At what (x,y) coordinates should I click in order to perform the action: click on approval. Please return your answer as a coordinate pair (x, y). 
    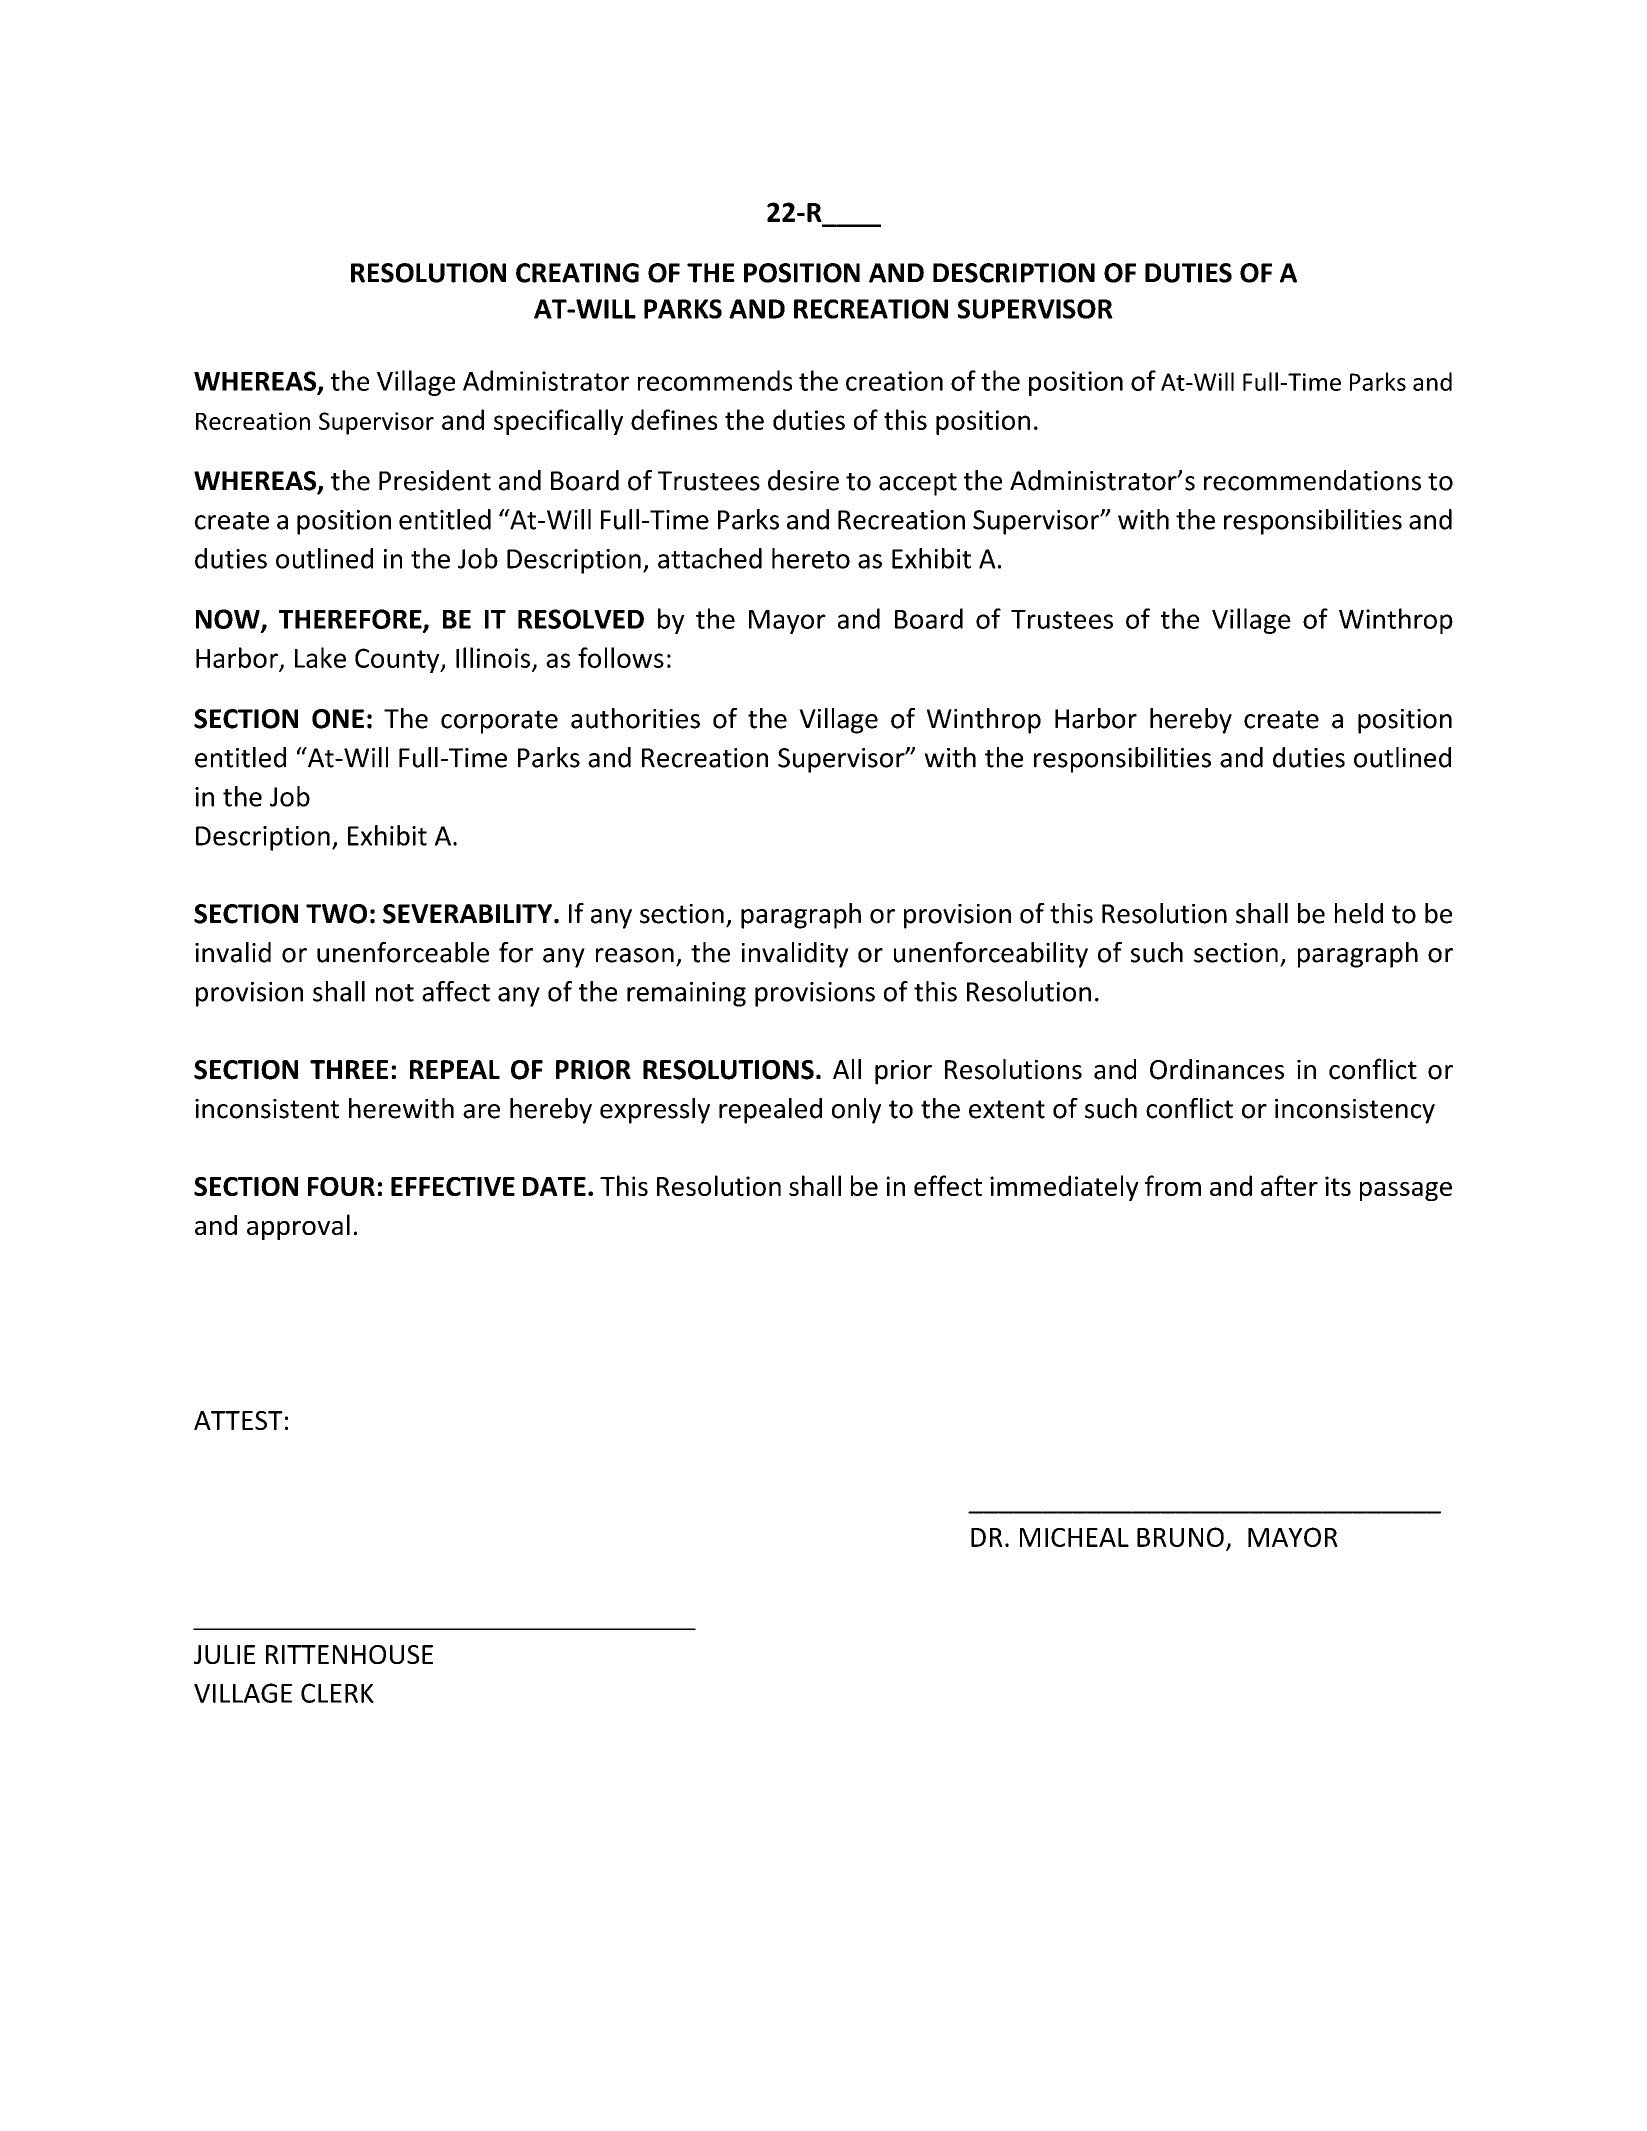
    Looking at the image, I should click on (298, 1227).
